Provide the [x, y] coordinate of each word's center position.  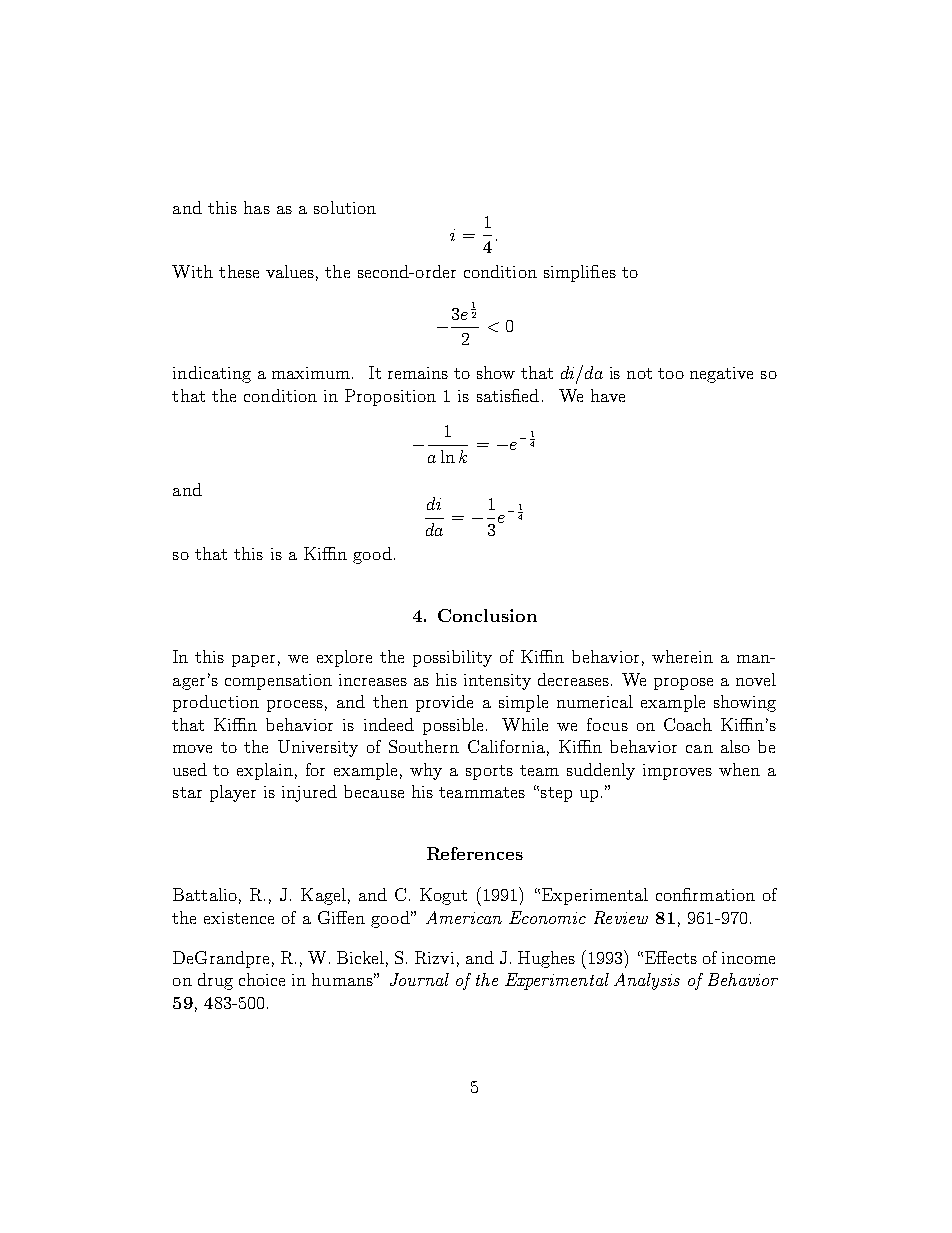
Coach [688, 724]
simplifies [580, 273]
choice [262, 979]
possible [455, 726]
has [257, 207]
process [295, 706]
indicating [212, 374]
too [671, 373]
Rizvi [434, 957]
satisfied [508, 395]
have [608, 395]
